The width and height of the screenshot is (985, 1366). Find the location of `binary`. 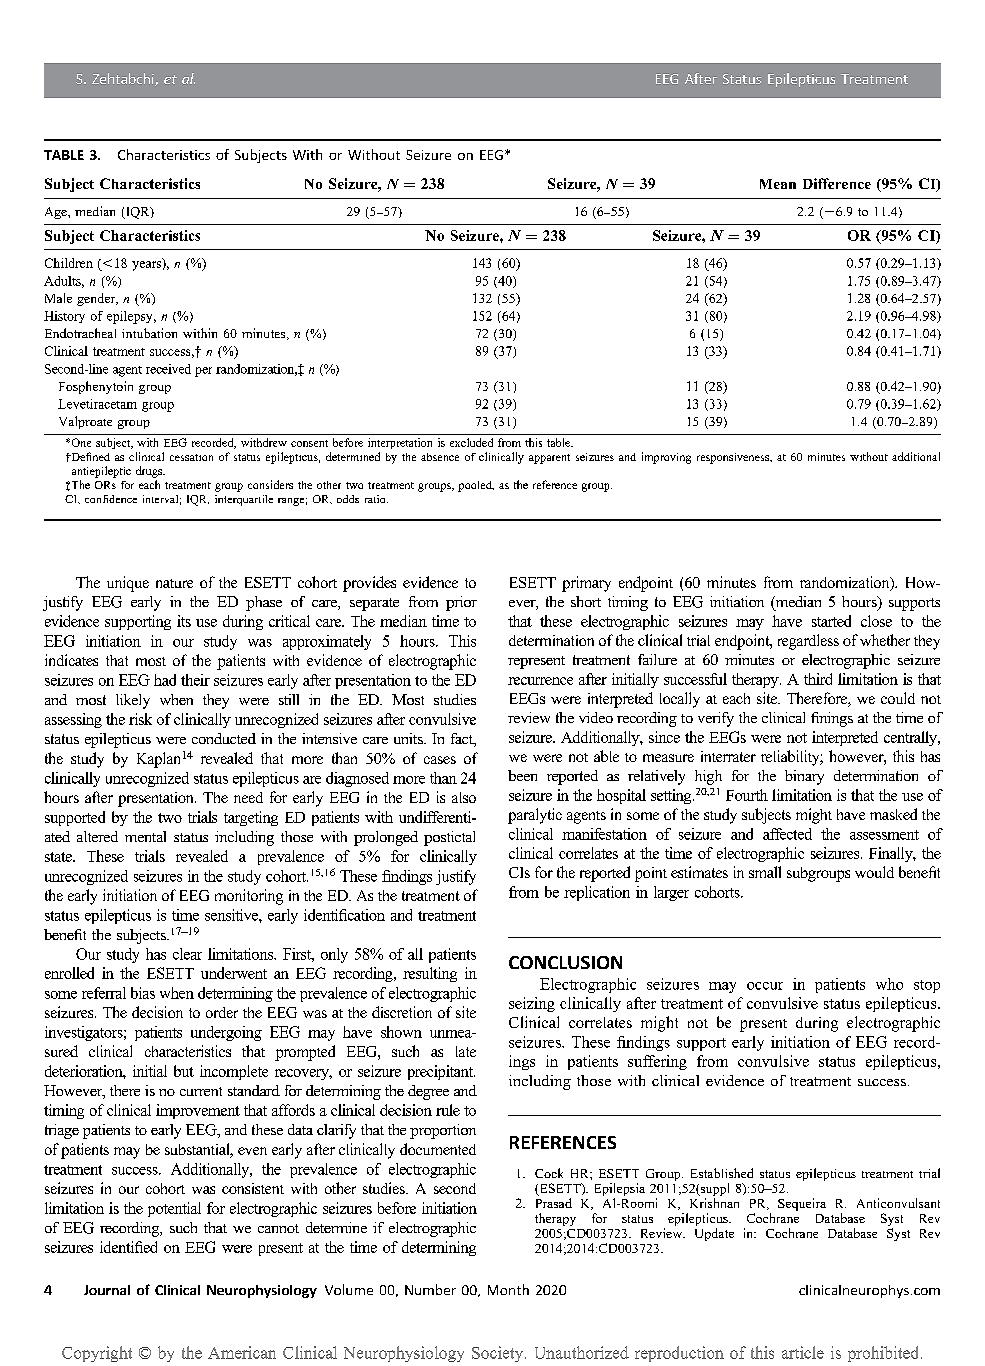

binary is located at coordinates (804, 777).
